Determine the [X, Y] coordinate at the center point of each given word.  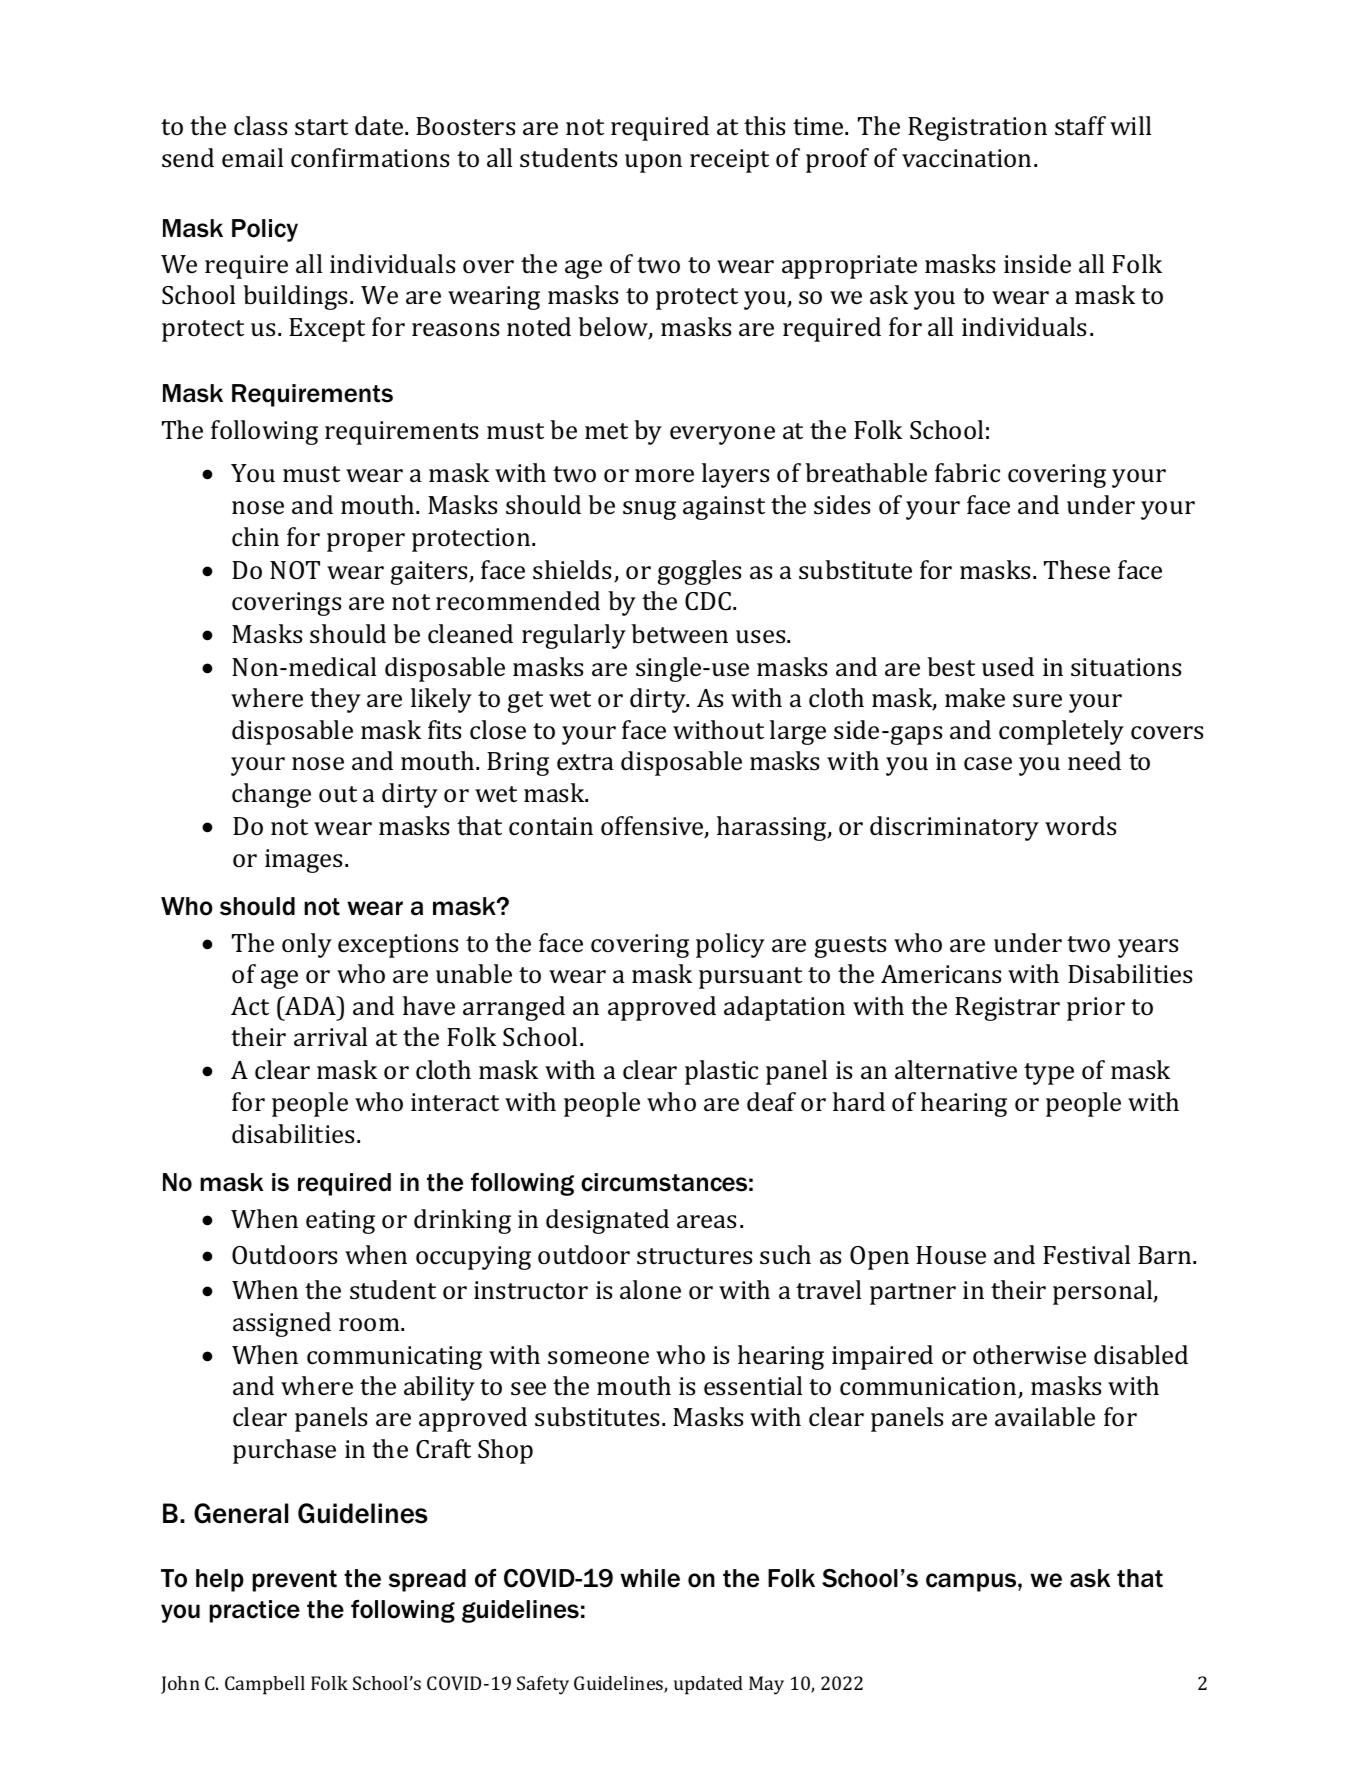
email [252, 158]
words [1080, 826]
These [1077, 570]
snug [649, 510]
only [307, 945]
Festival [1086, 1255]
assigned [282, 1324]
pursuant [750, 978]
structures [694, 1256]
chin [255, 537]
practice [254, 1611]
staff [1080, 126]
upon [653, 163]
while [650, 1578]
